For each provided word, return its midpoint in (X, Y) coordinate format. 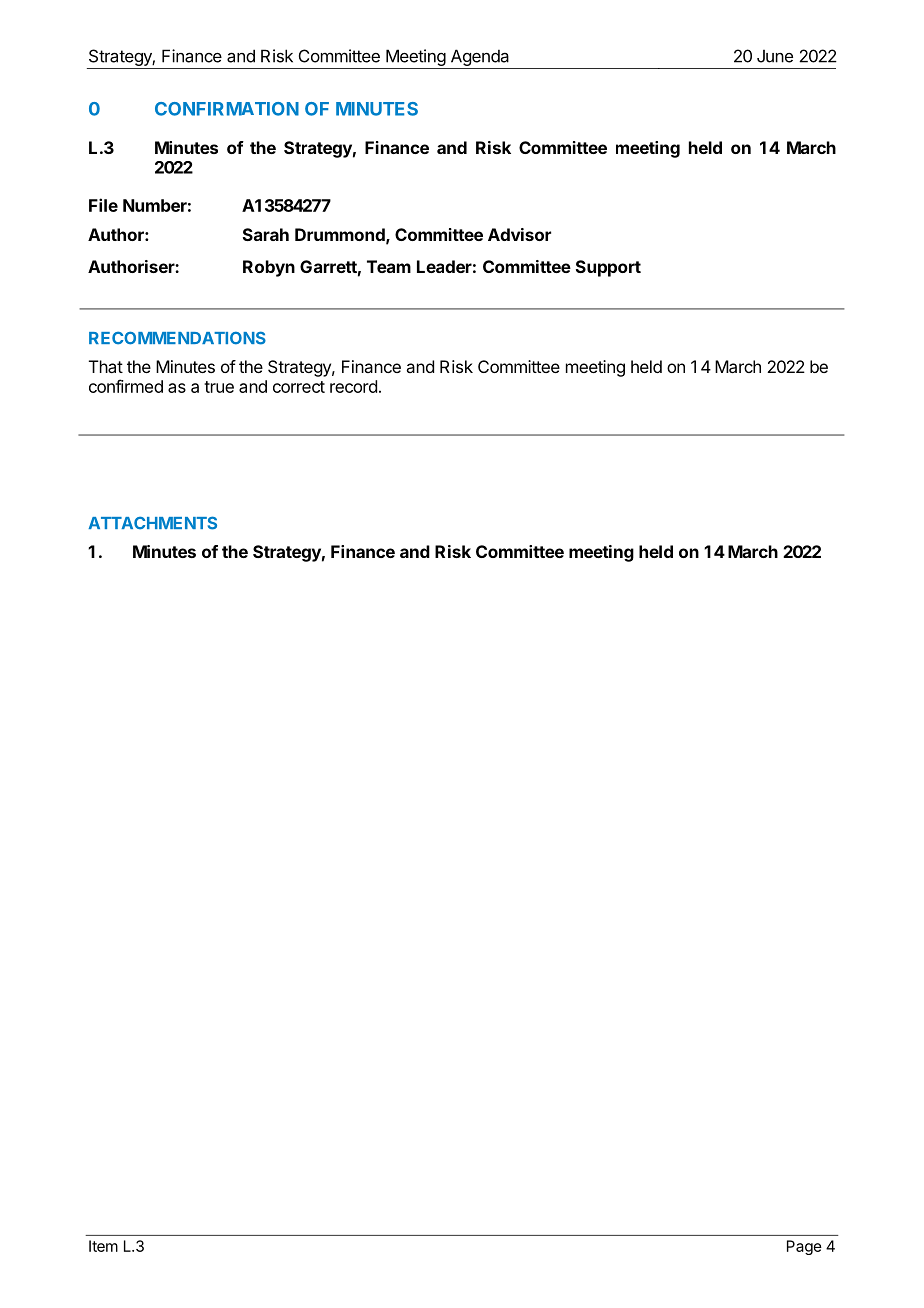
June (775, 56)
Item (103, 1246)
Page (804, 1247)
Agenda (480, 57)
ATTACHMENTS (152, 523)
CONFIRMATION (227, 109)
